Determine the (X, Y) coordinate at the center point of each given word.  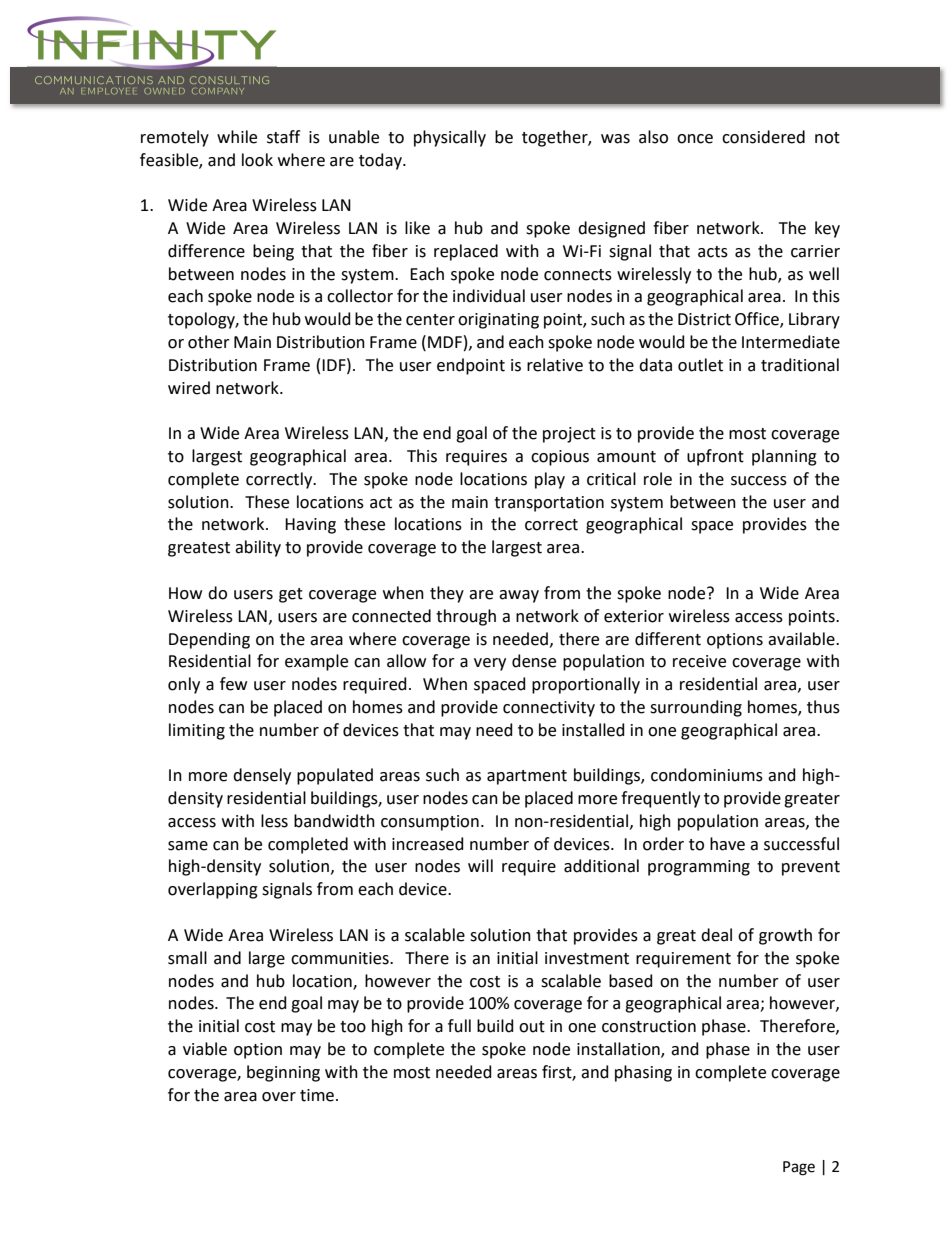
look (257, 160)
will (480, 865)
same (188, 846)
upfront (715, 457)
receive (699, 661)
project (569, 435)
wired (189, 388)
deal (716, 935)
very (490, 664)
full (459, 1026)
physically (450, 138)
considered (763, 137)
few (233, 684)
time (317, 1095)
